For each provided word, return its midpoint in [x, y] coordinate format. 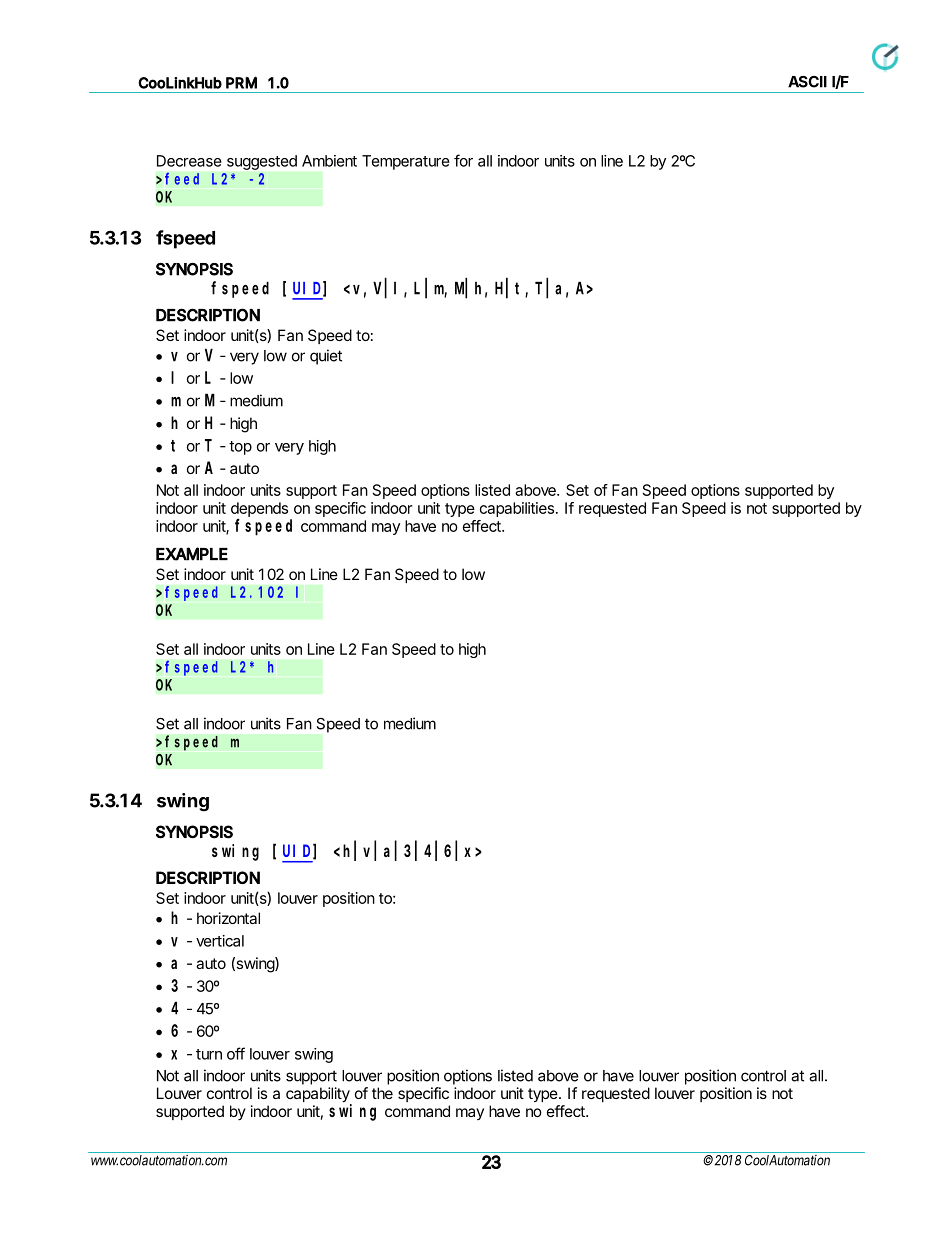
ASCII [807, 82]
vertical [220, 941]
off [236, 1053]
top [240, 448]
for [463, 160]
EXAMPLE [192, 554]
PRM [241, 82]
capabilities [517, 509]
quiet [326, 357]
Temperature [406, 162]
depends [259, 510]
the [382, 1093]
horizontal [228, 918]
